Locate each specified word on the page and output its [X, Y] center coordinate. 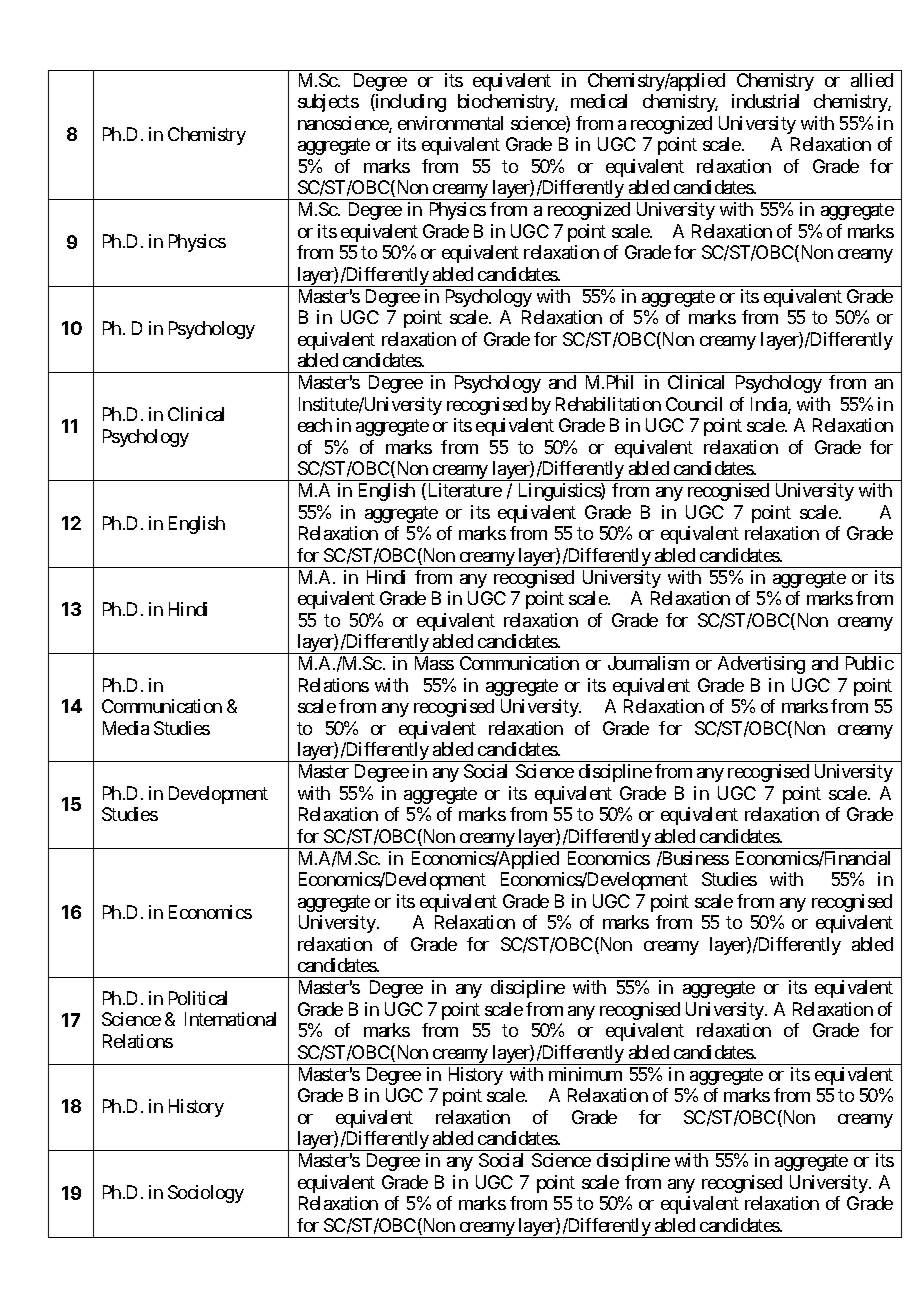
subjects [328, 103]
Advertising [761, 665]
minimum [585, 1074]
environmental [450, 123]
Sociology [206, 1194]
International [230, 1019]
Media [126, 728]
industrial [765, 101]
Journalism [648, 663]
